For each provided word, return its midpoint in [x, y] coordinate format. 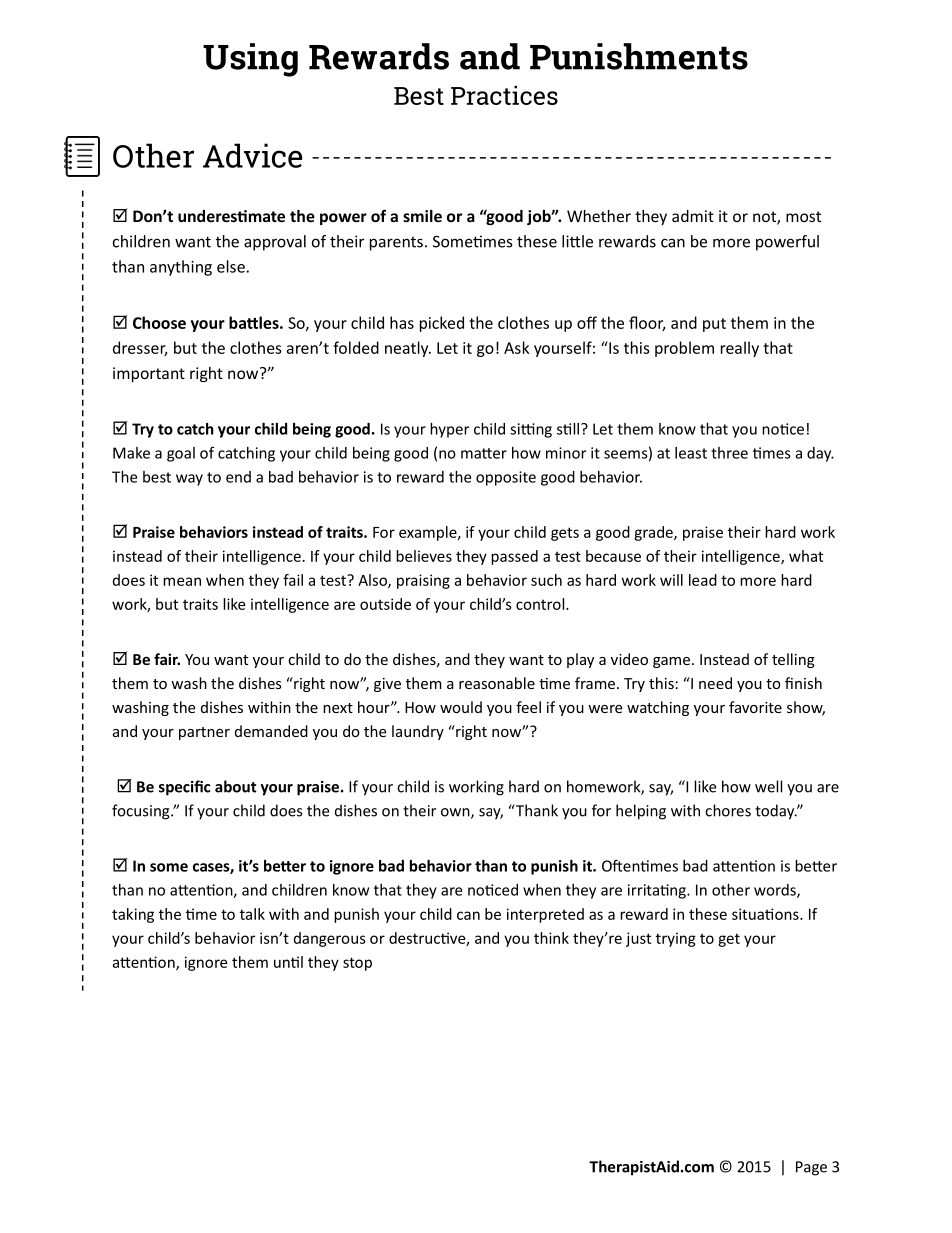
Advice [252, 155]
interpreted [545, 915]
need [715, 683]
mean [182, 581]
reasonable [497, 683]
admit [693, 216]
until [288, 962]
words [776, 891]
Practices [504, 95]
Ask [516, 347]
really [740, 349]
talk [252, 914]
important [149, 374]
